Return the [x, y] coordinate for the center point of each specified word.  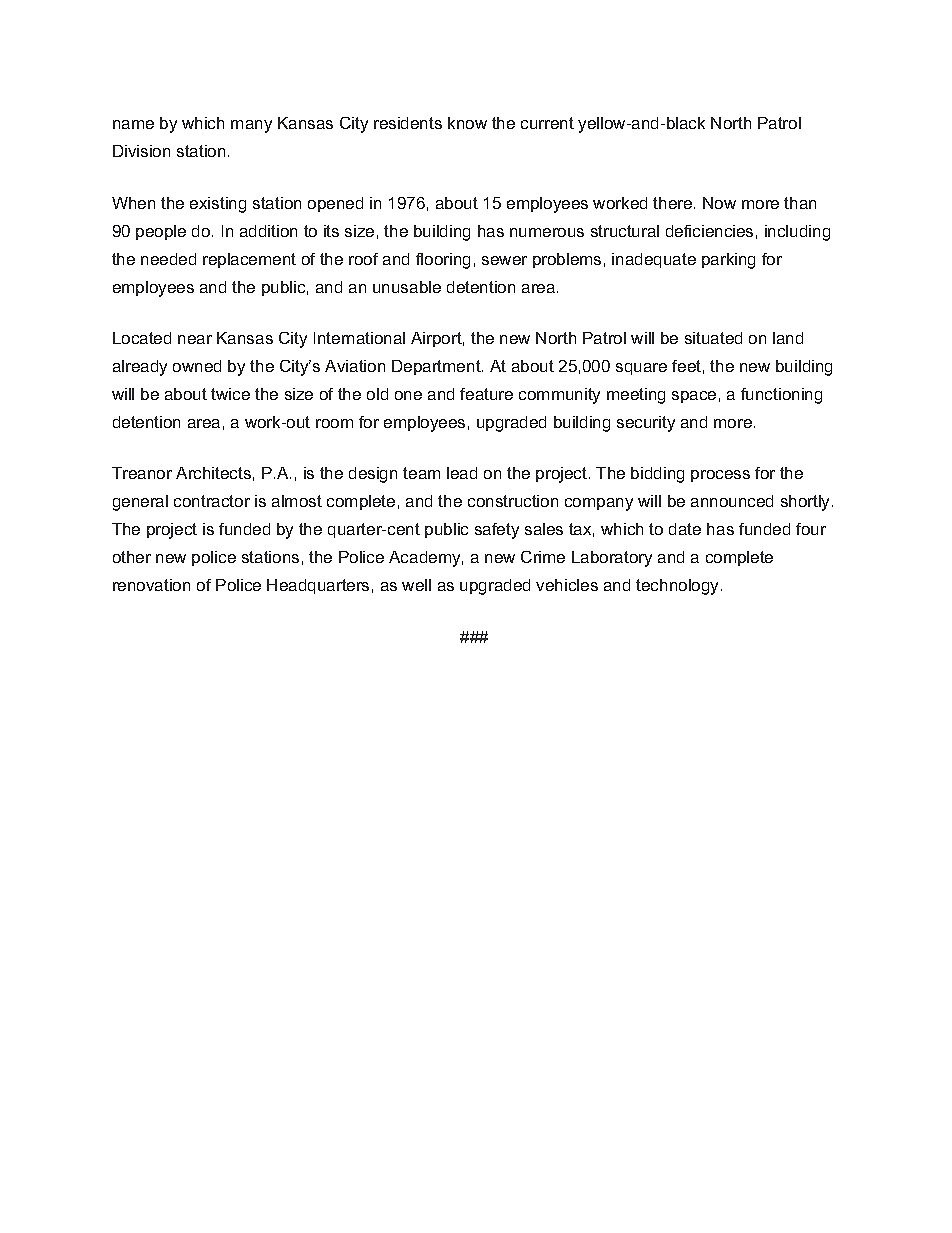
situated [713, 338]
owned [197, 366]
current [547, 123]
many [251, 126]
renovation [151, 585]
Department [437, 367]
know [467, 123]
